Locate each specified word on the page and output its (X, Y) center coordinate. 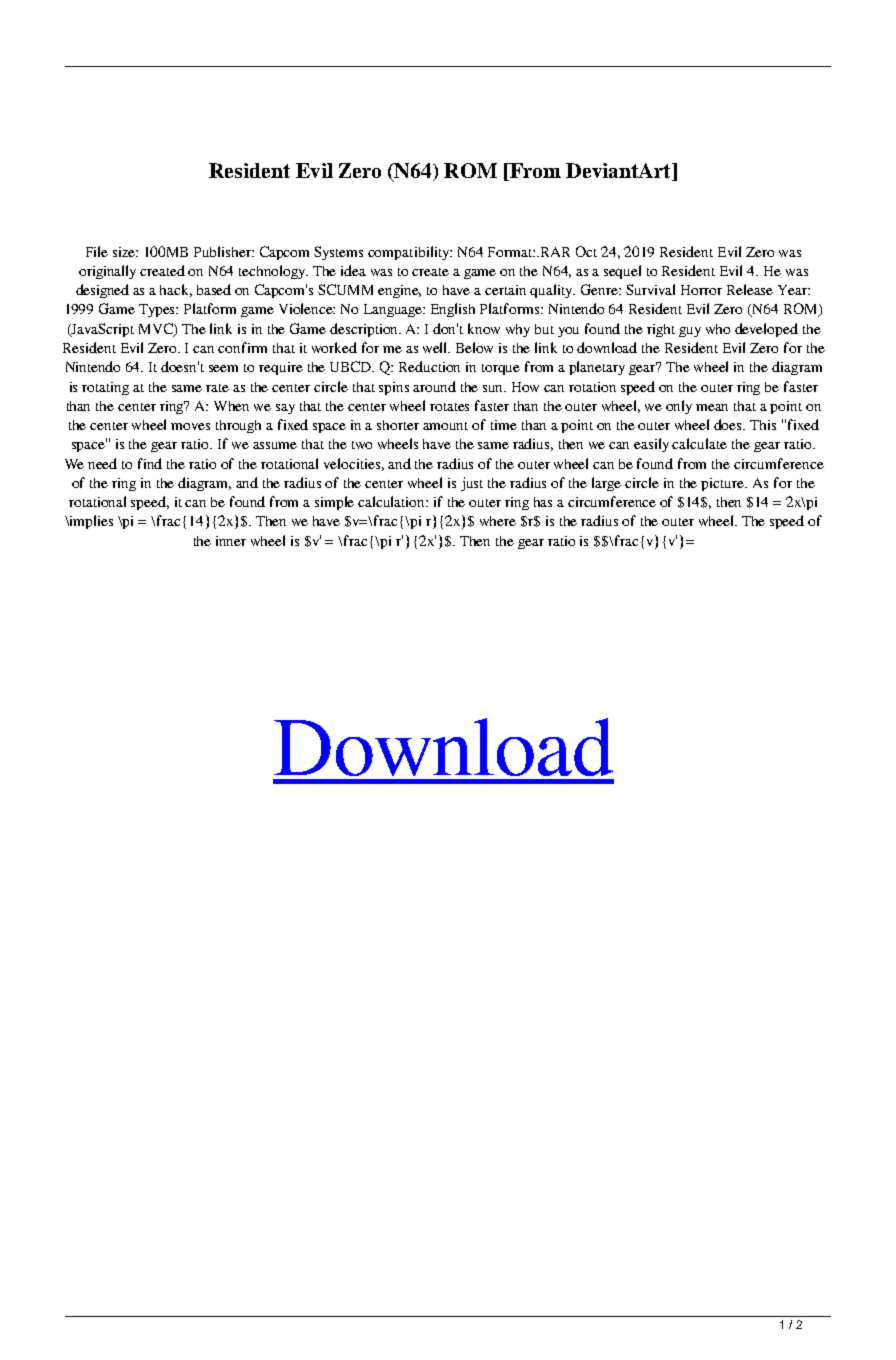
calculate (699, 443)
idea (353, 270)
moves (190, 426)
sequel (622, 272)
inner (231, 541)
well (436, 347)
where (498, 521)
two (362, 445)
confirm (242, 347)
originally (107, 272)
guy (690, 332)
